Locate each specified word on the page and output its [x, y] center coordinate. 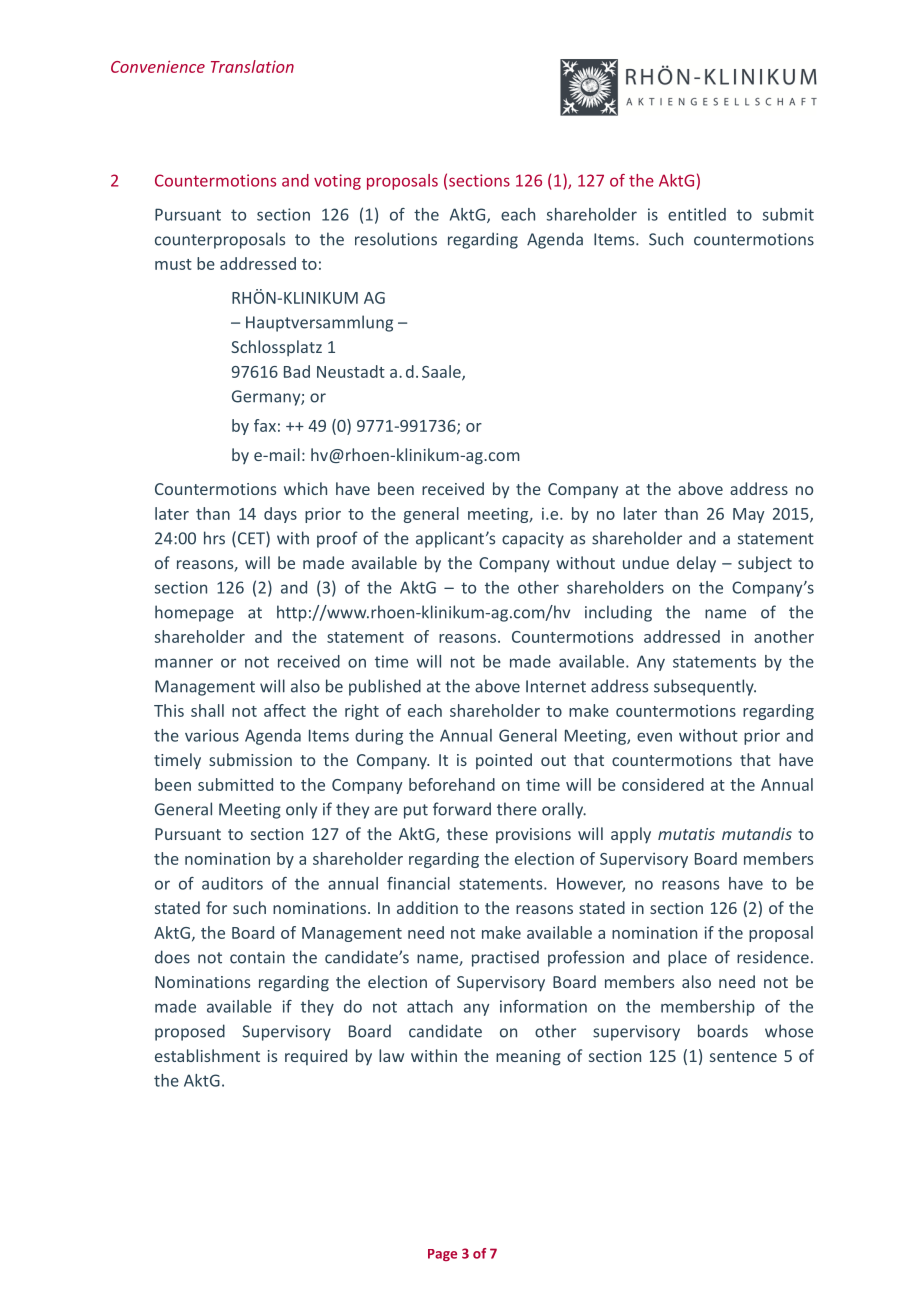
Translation [252, 66]
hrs [214, 538]
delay [696, 564]
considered [663, 784]
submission [250, 759]
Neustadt [351, 371]
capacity [533, 540]
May [749, 515]
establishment [207, 1055]
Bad [297, 371]
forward [462, 809]
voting [337, 182]
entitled [697, 214]
